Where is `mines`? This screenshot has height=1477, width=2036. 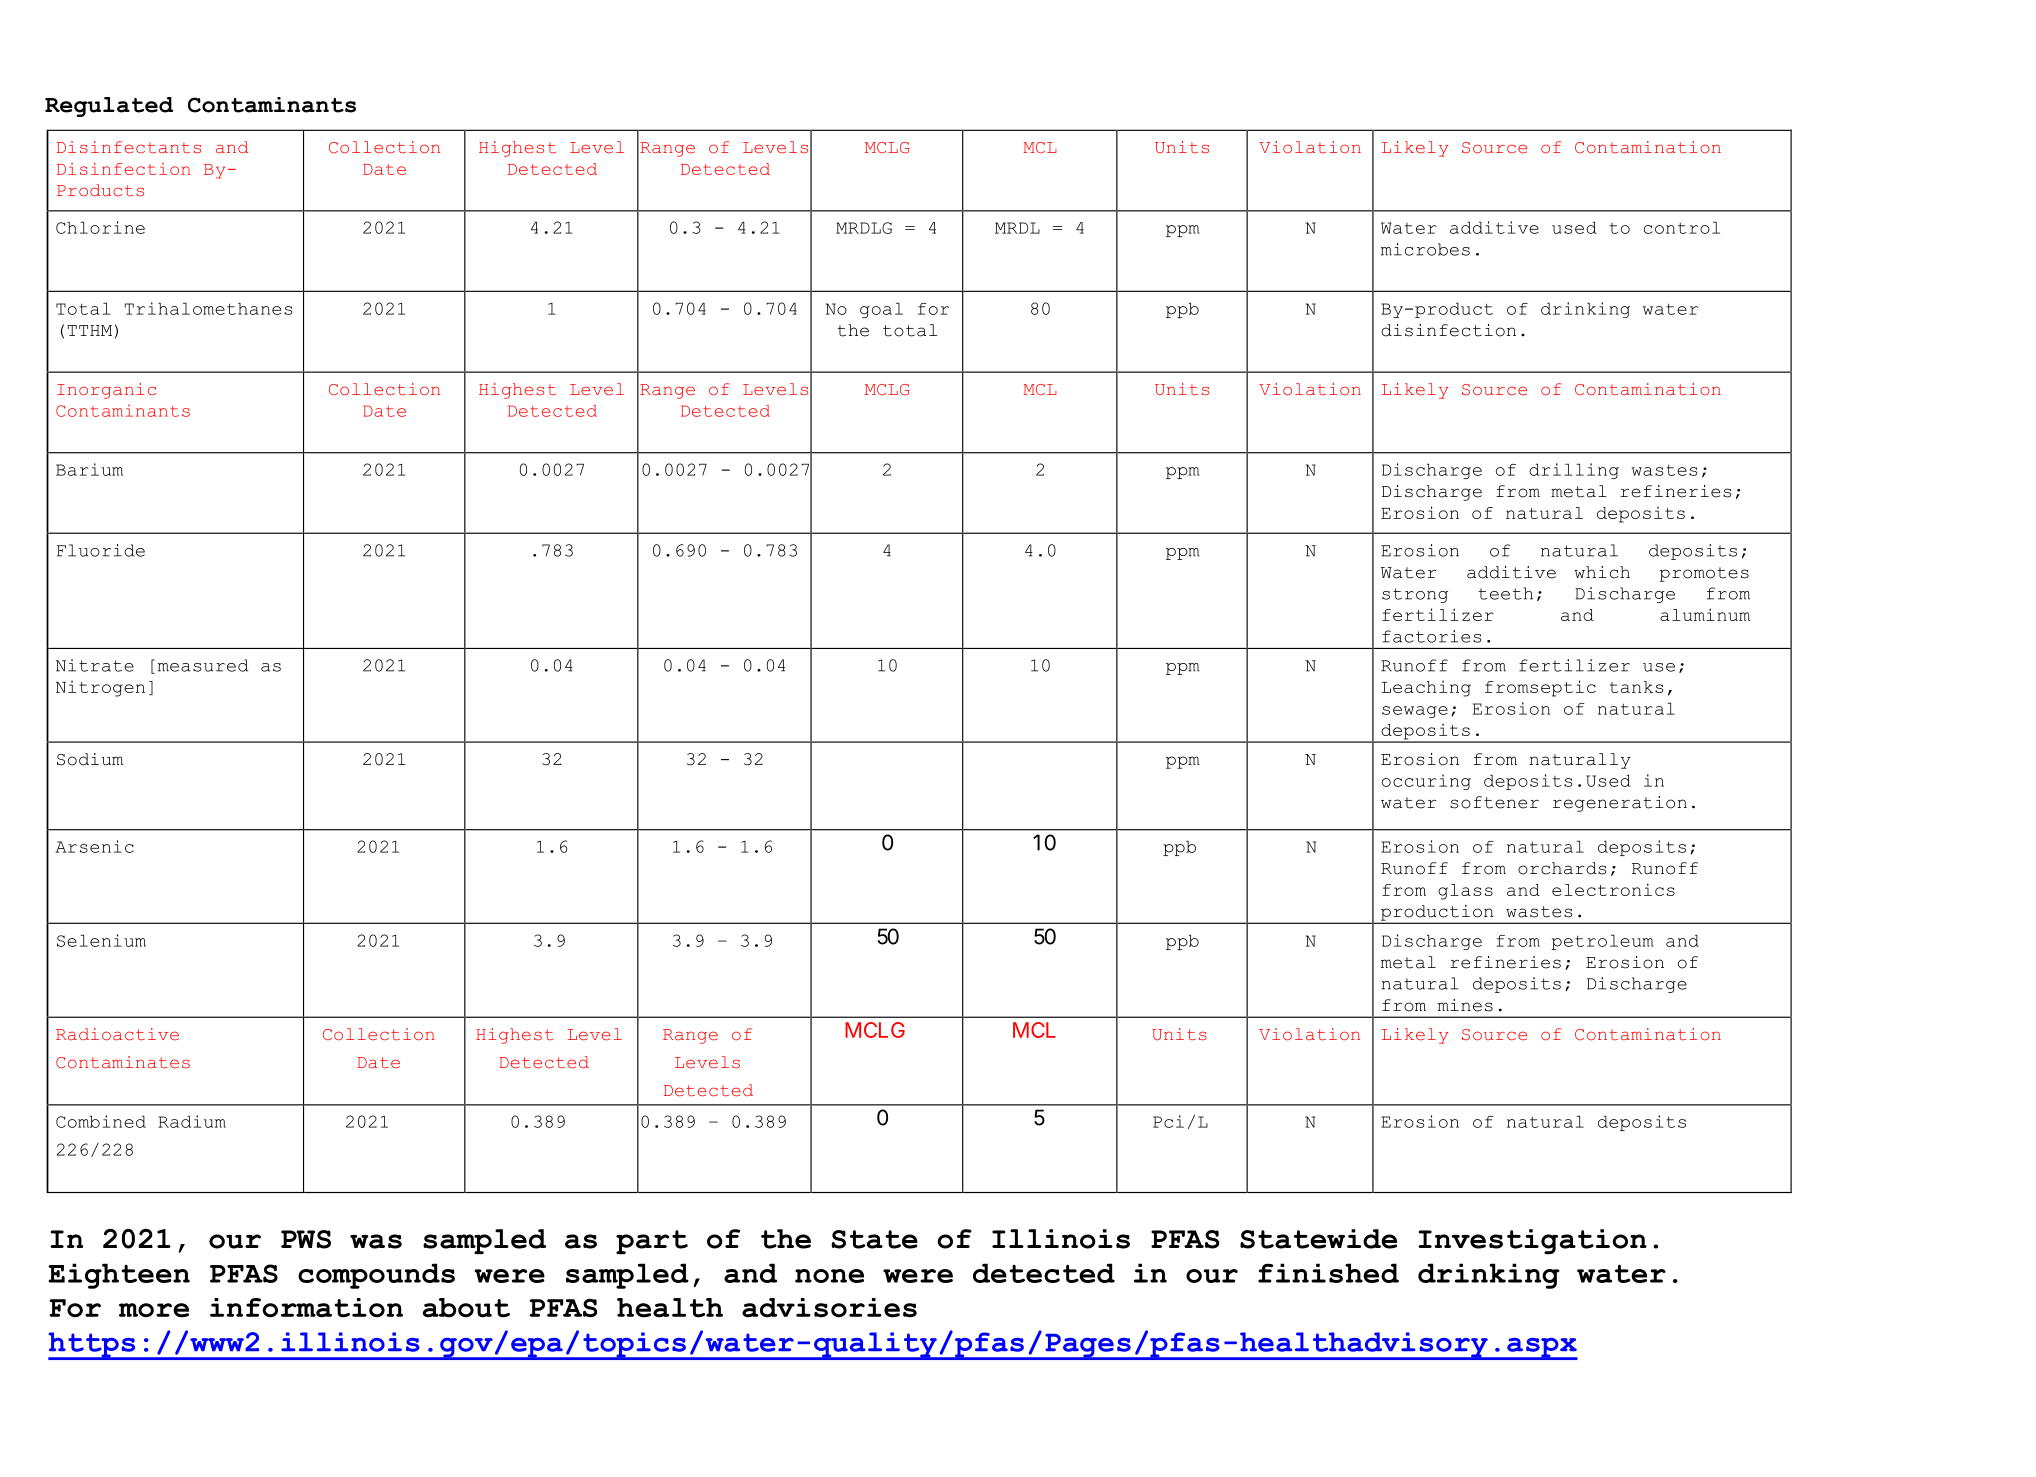
mines is located at coordinates (1465, 1005).
